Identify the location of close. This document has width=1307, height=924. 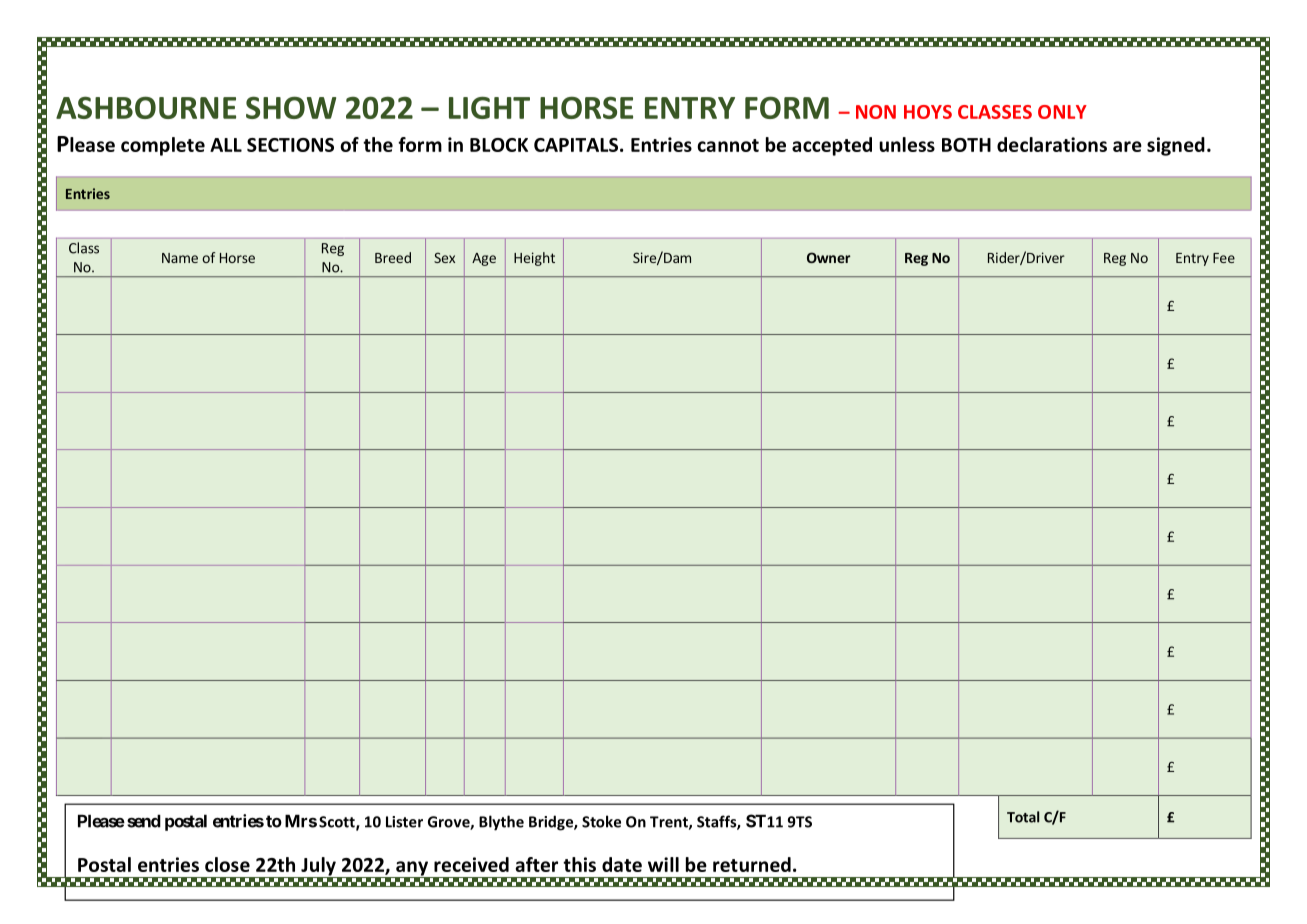
(227, 864).
